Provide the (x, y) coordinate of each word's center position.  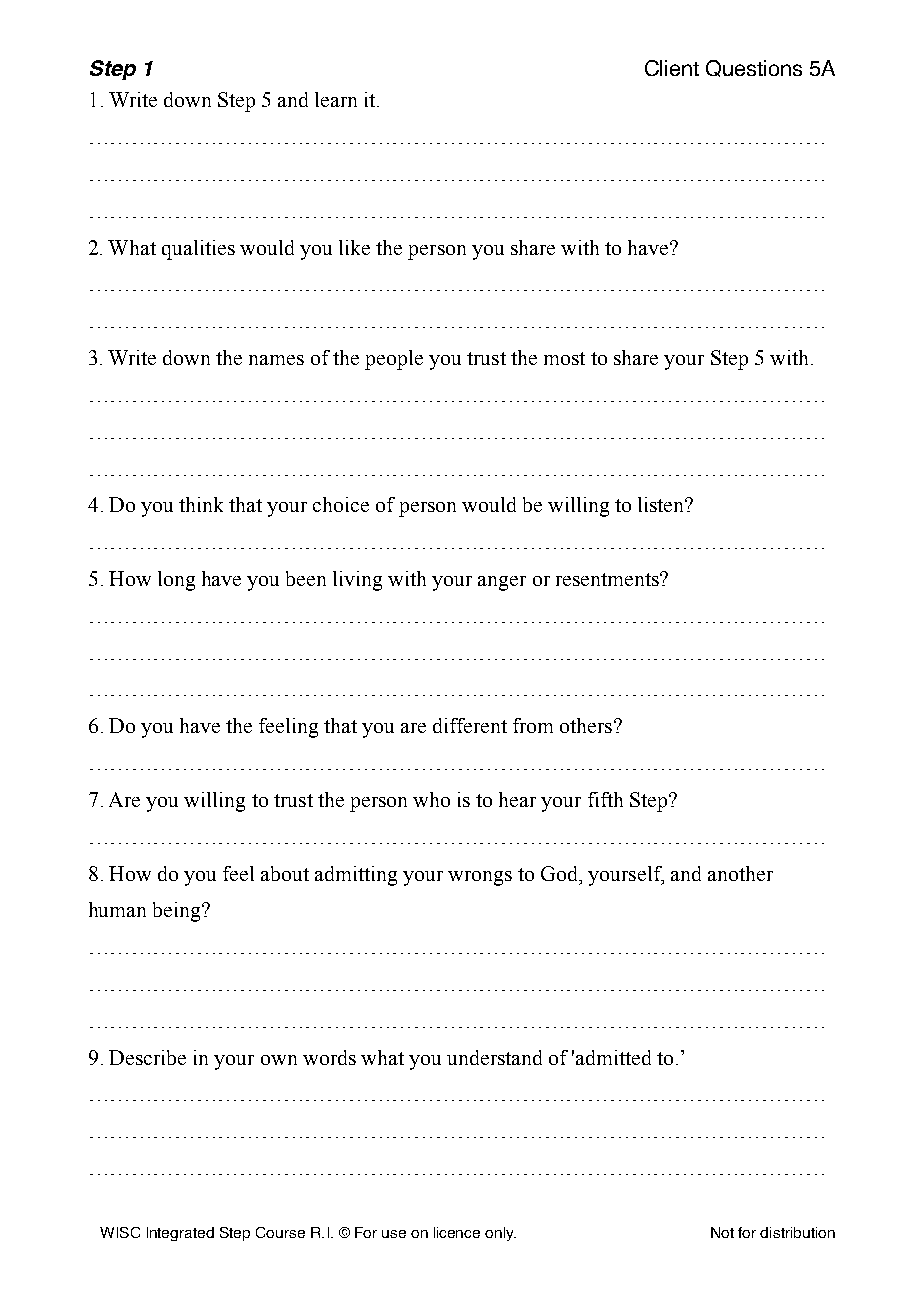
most (564, 358)
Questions (754, 68)
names (276, 360)
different (470, 725)
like (354, 247)
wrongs (480, 878)
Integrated (180, 1234)
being (178, 912)
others (587, 725)
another (740, 873)
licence (457, 1232)
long (176, 581)
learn (336, 99)
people (394, 360)
